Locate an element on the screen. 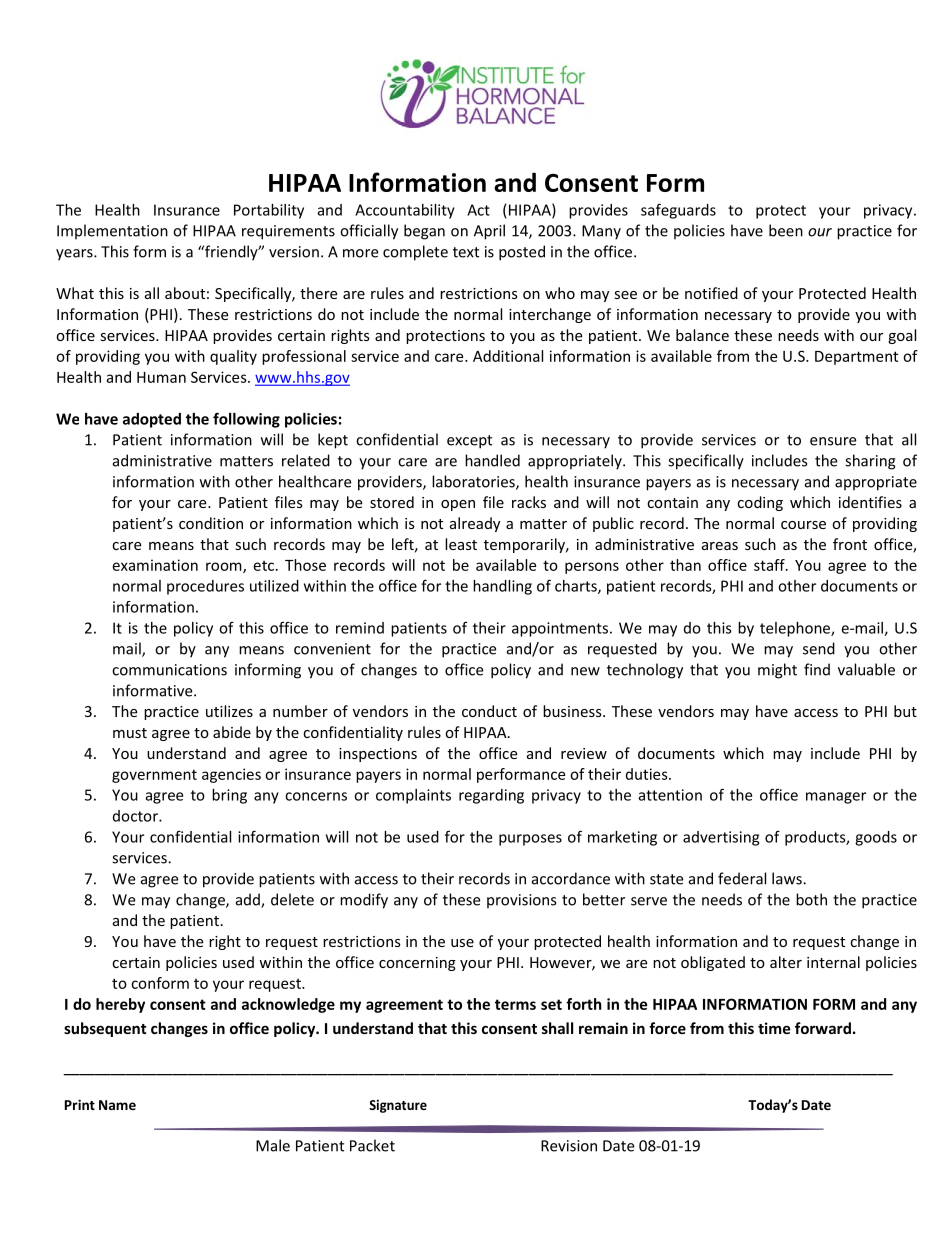 The width and height of the screenshot is (952, 1233). been is located at coordinates (786, 230).
